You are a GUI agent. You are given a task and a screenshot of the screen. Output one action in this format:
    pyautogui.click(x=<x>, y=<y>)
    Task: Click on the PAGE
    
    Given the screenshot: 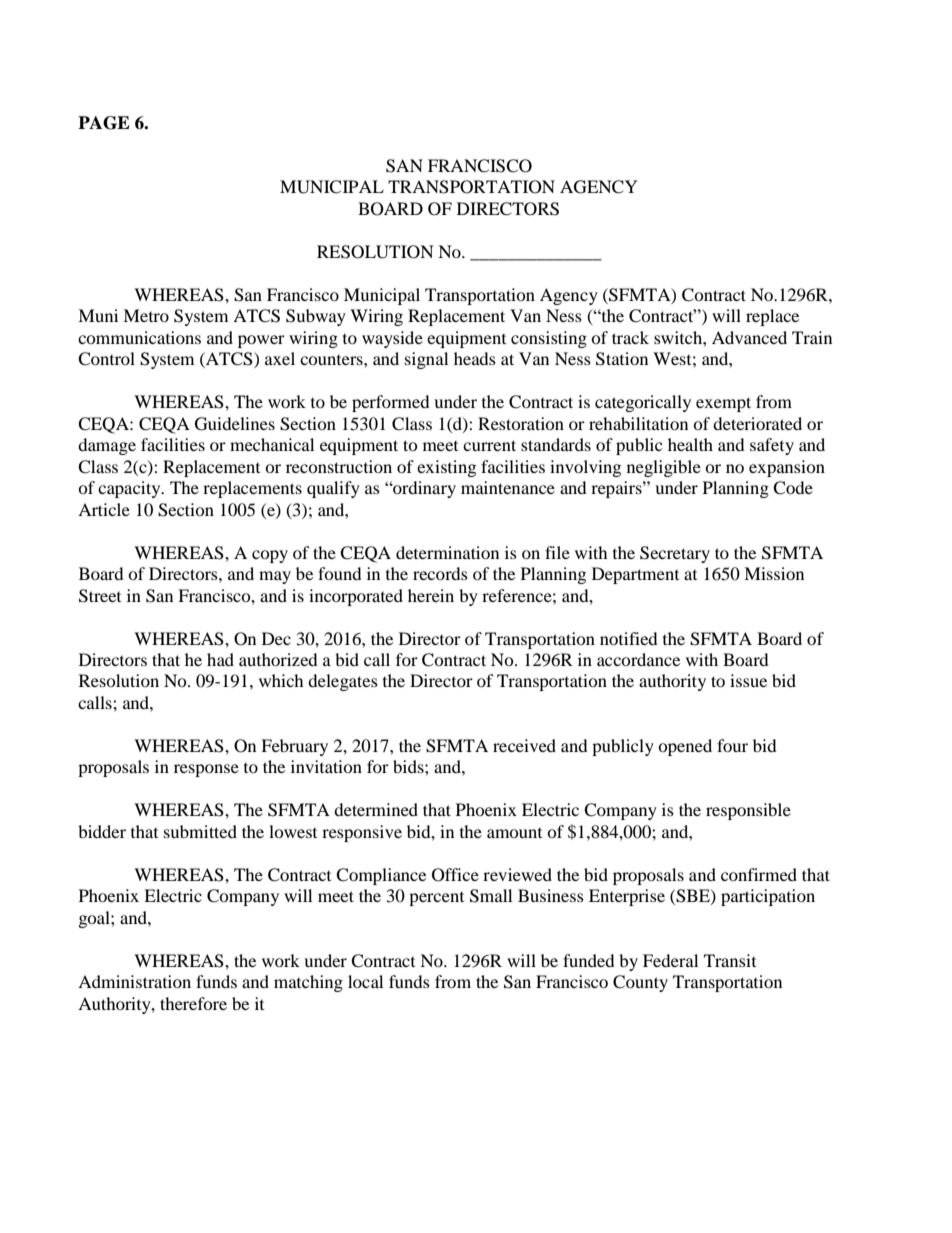 What is the action you would take?
    pyautogui.click(x=104, y=123)
